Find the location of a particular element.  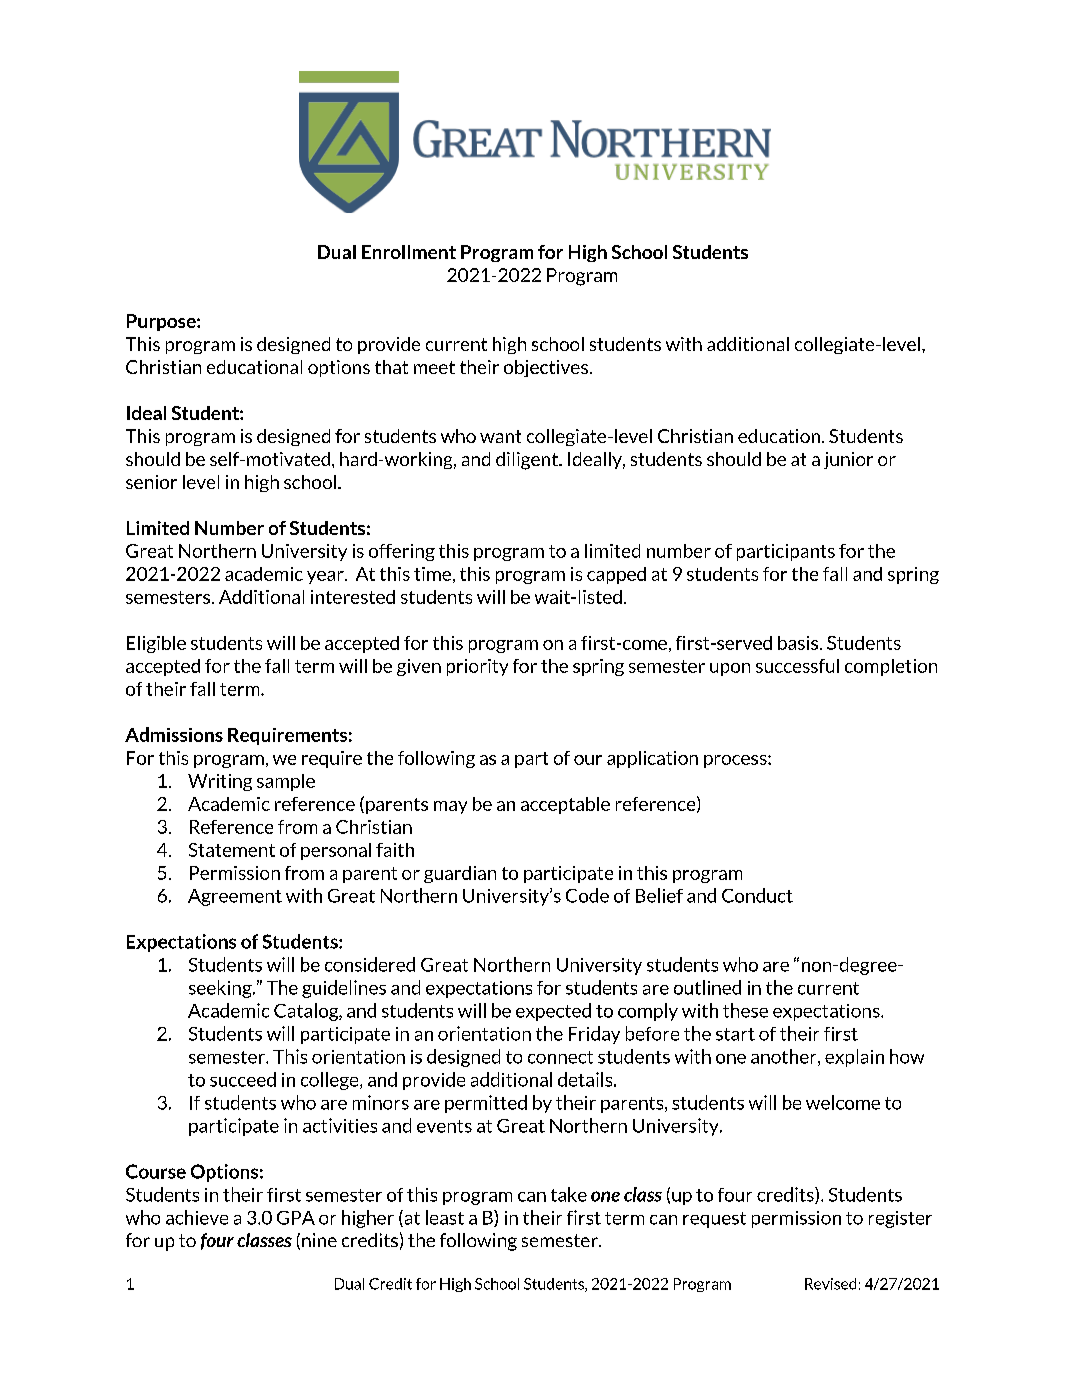

achieve is located at coordinates (197, 1217).
